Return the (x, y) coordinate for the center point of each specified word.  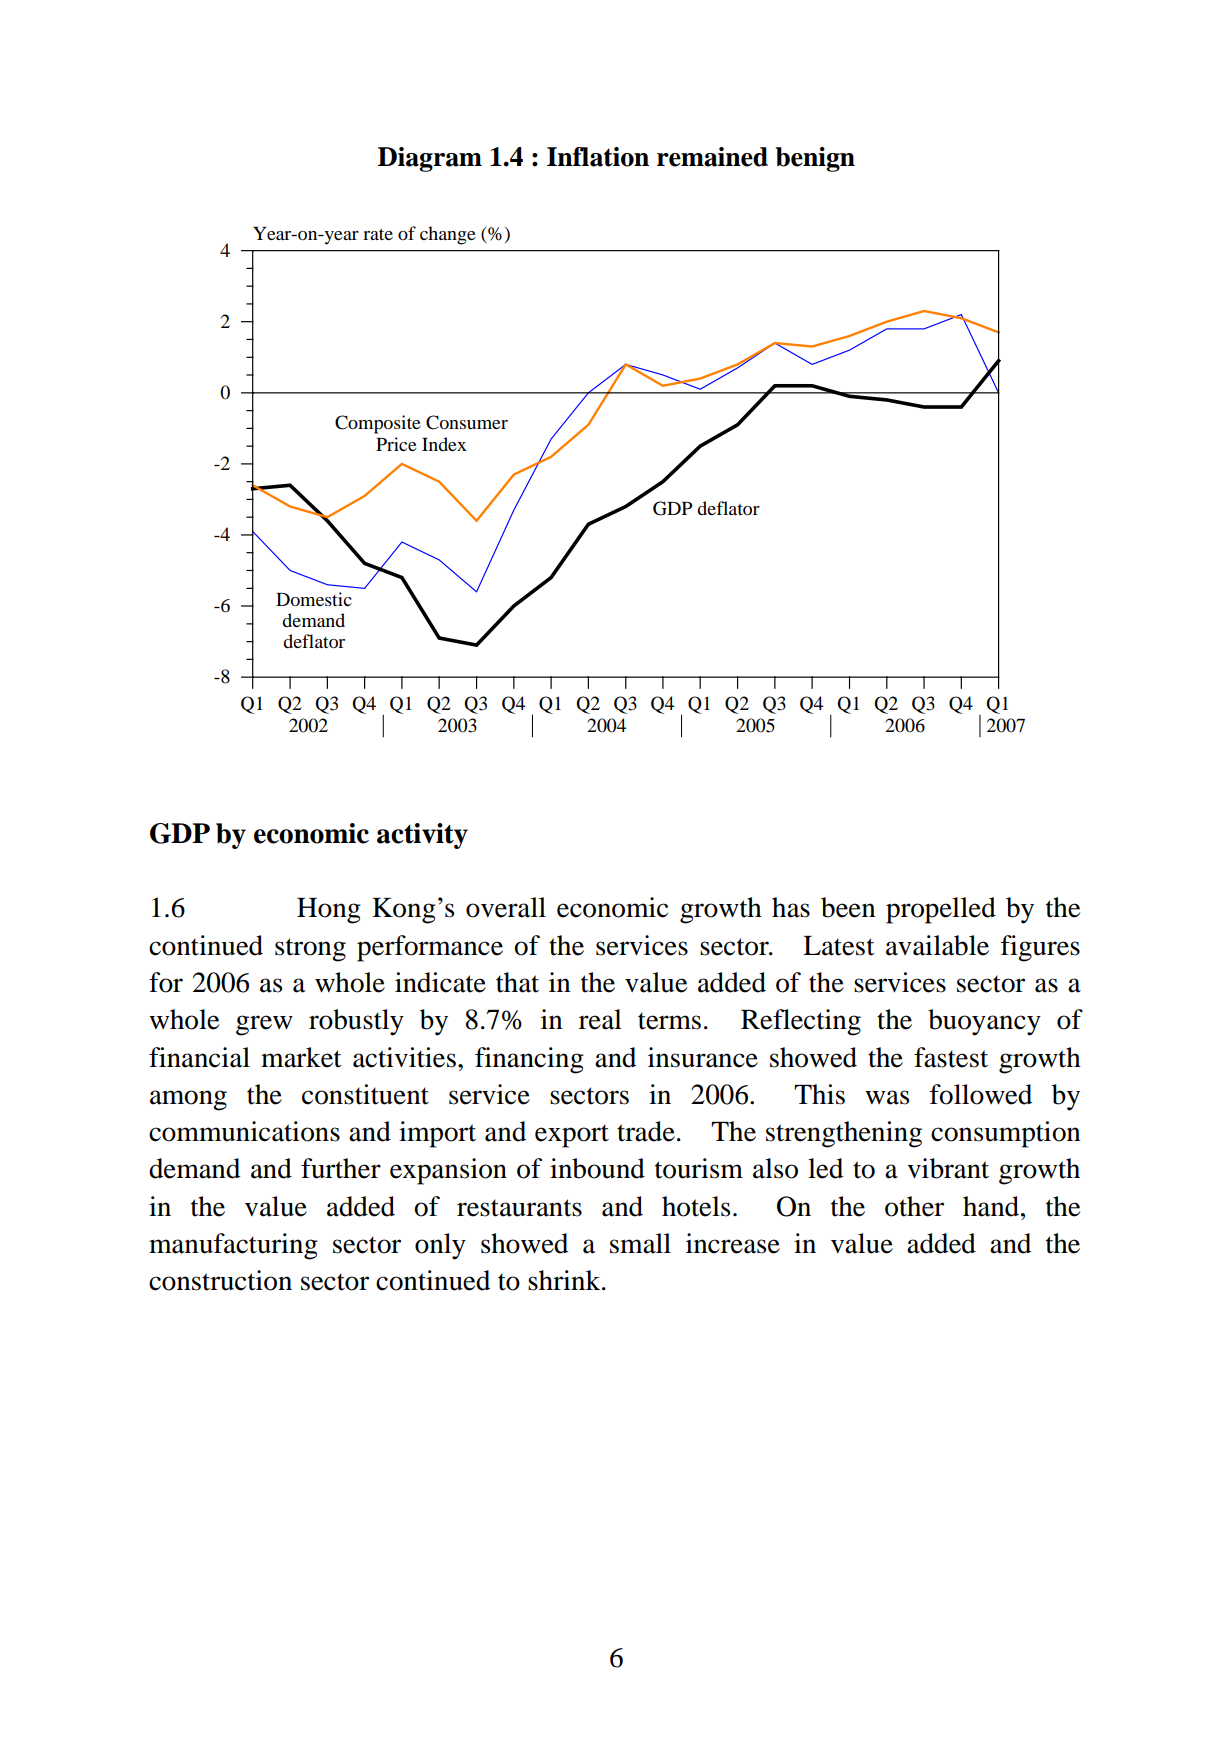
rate (378, 234)
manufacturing (233, 1246)
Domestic (314, 599)
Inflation (598, 157)
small (640, 1243)
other (914, 1206)
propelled (941, 910)
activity (422, 836)
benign (815, 159)
